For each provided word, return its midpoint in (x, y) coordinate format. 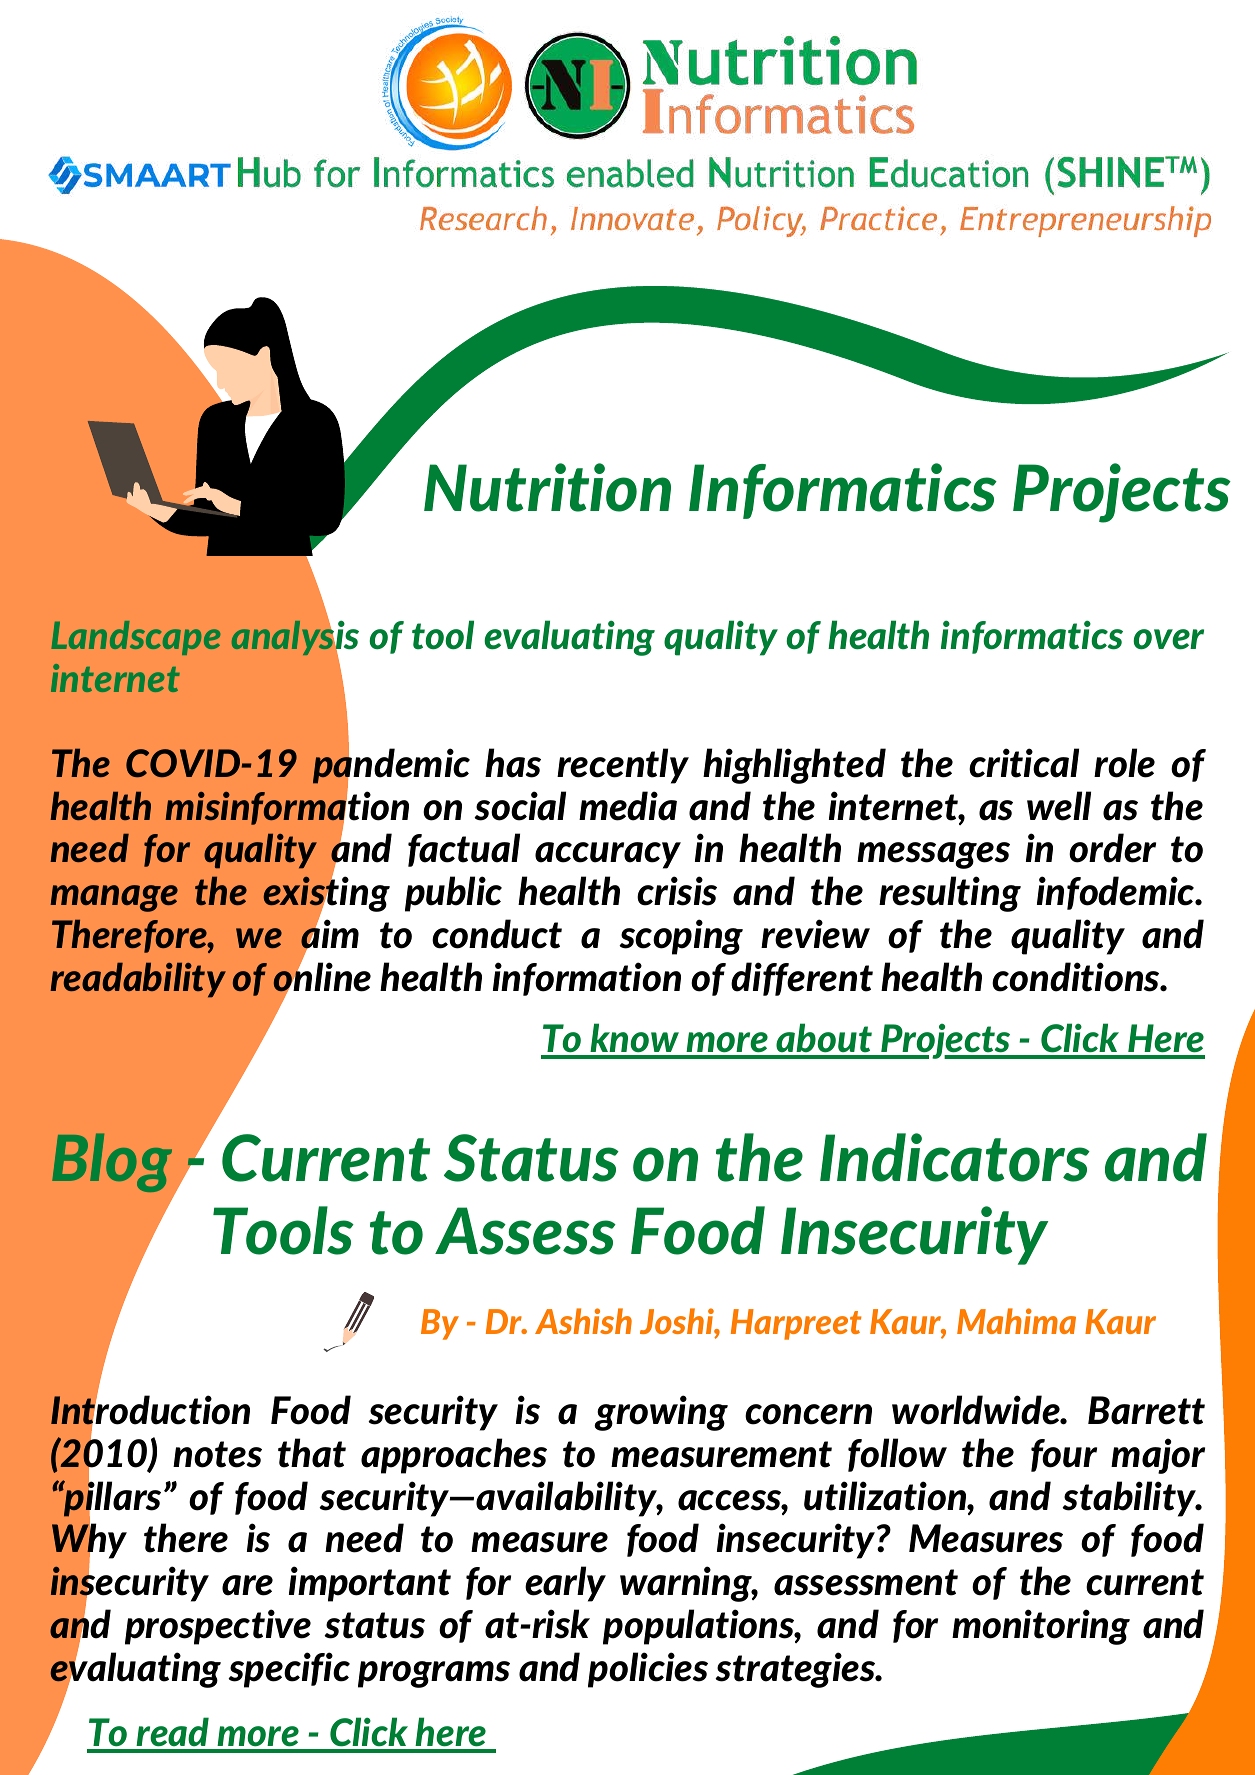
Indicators (955, 1157)
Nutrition (547, 487)
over (1168, 639)
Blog (113, 1164)
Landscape (136, 638)
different (802, 979)
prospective (218, 1627)
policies (648, 1670)
